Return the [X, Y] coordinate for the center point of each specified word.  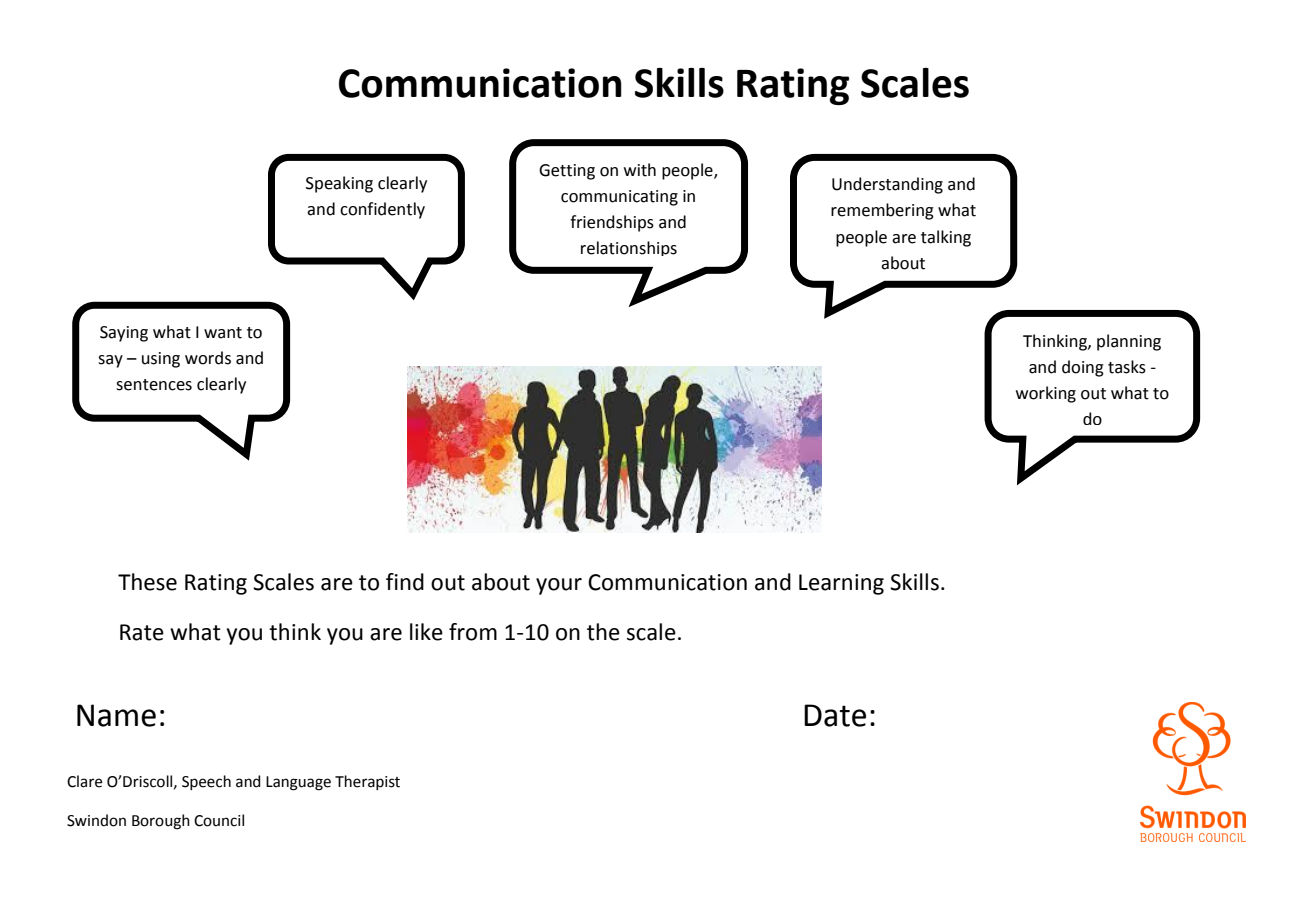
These [147, 582]
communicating [619, 198]
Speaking [339, 184]
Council [219, 820]
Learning [841, 584]
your [559, 586]
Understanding [887, 185]
